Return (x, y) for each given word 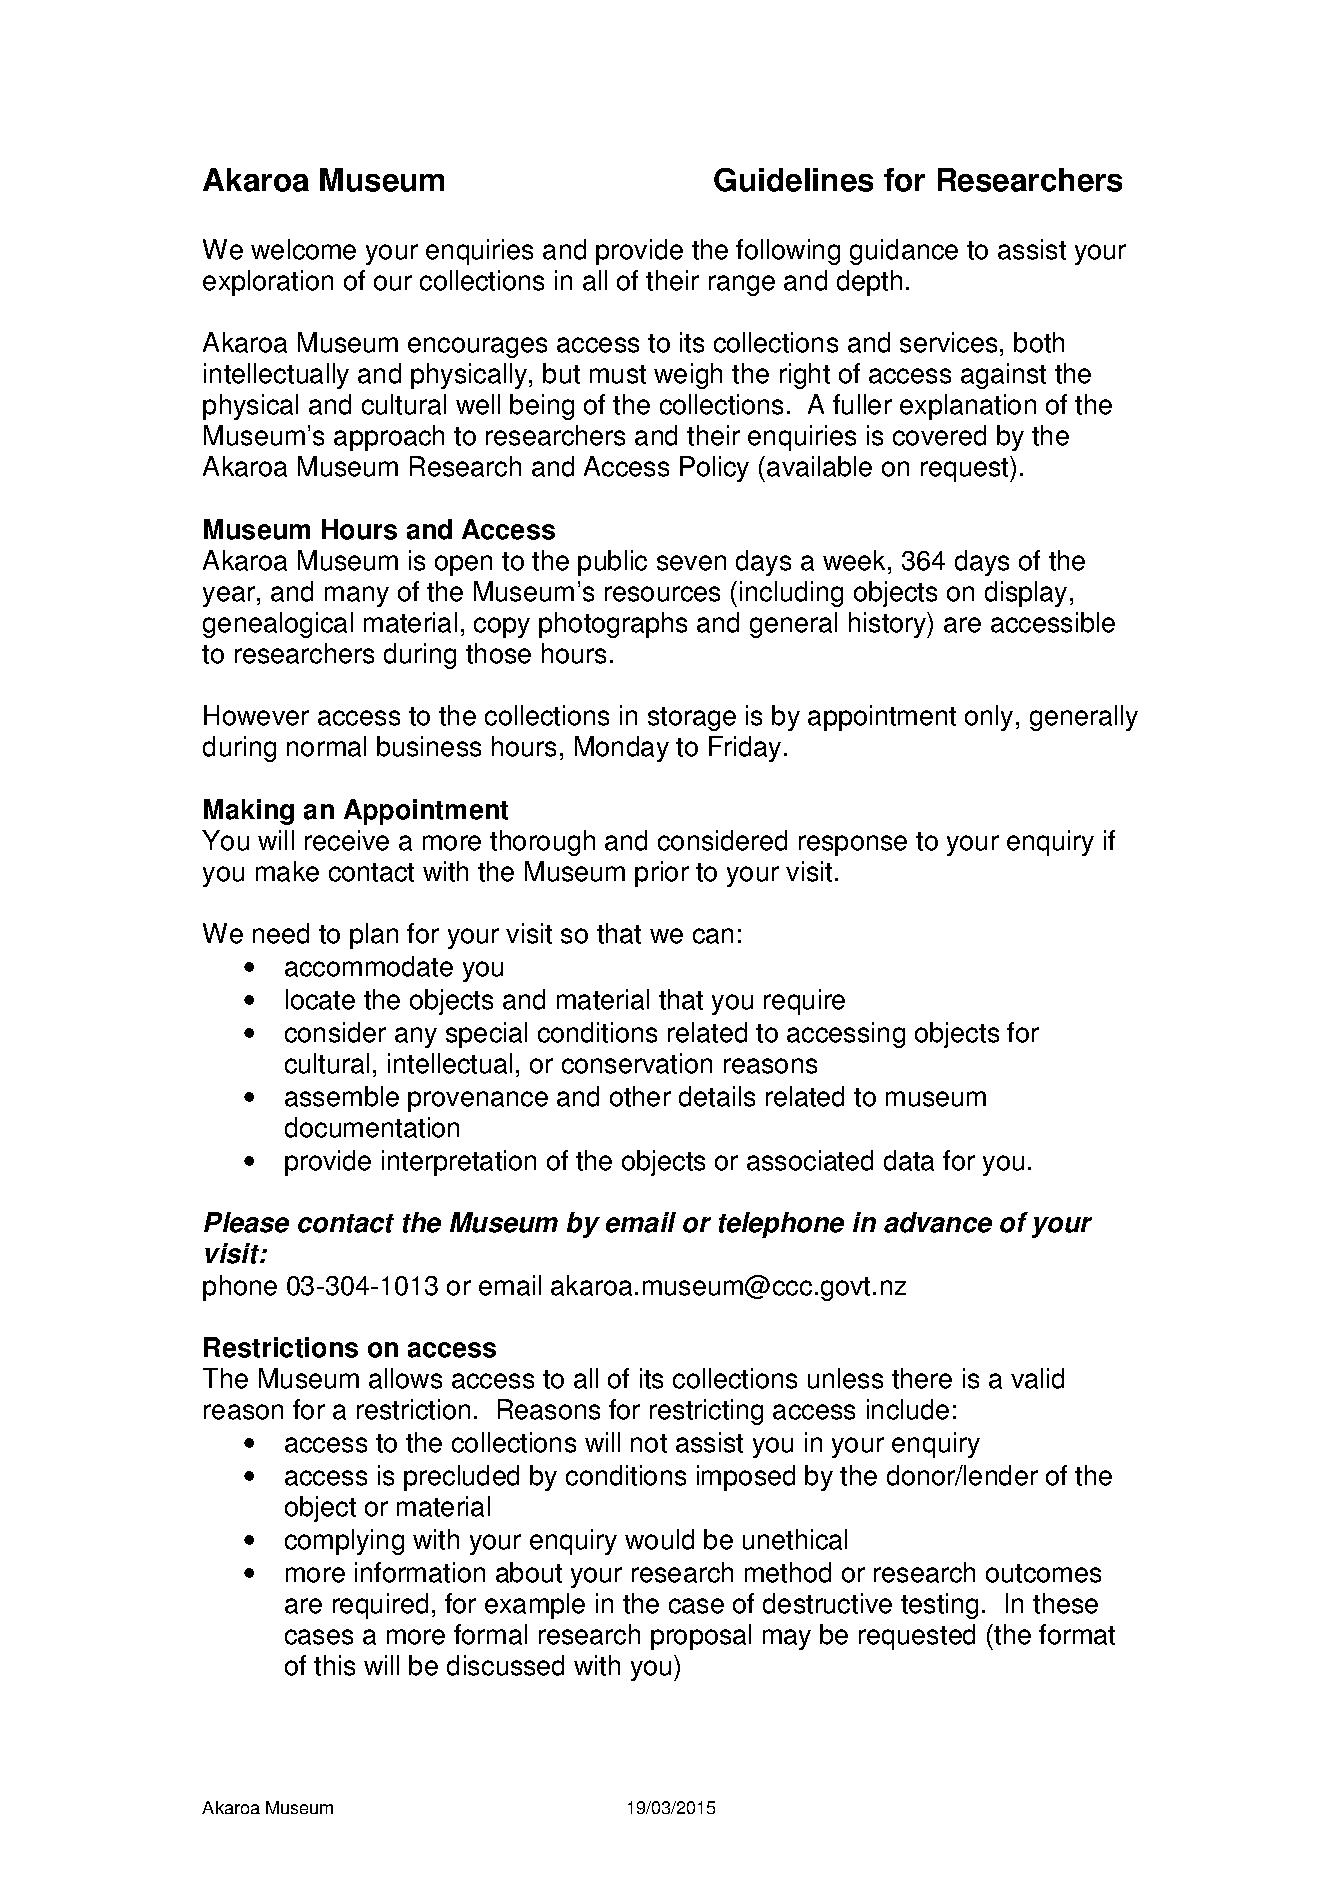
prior (662, 874)
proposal (701, 1637)
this (334, 1665)
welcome (303, 249)
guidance (904, 252)
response (853, 845)
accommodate (369, 966)
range (742, 285)
